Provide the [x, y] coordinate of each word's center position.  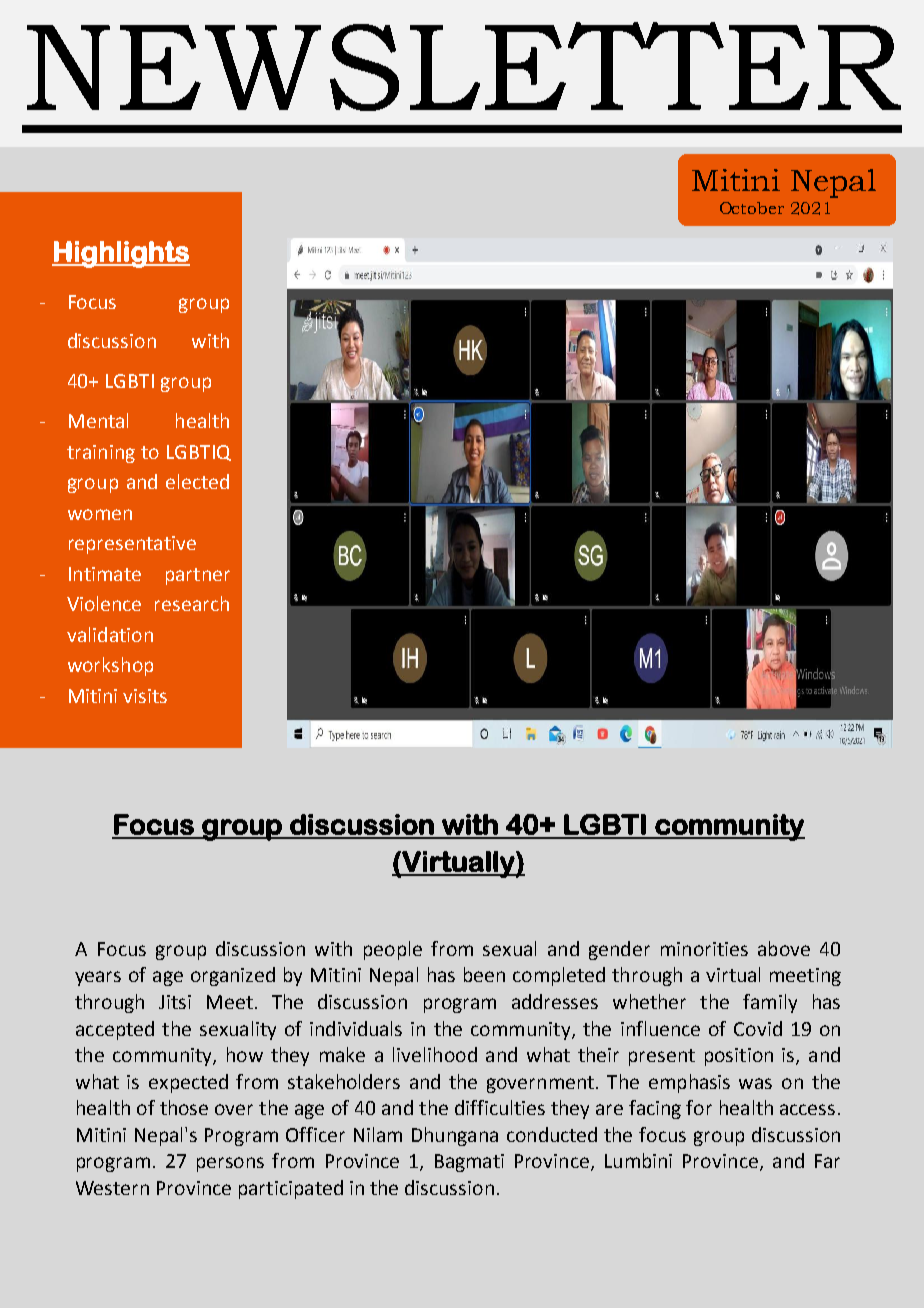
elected [197, 481]
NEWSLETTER [464, 66]
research [192, 603]
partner [198, 576]
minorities [704, 949]
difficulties [500, 1107]
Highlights [121, 254]
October [752, 208]
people [393, 950]
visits [145, 696]
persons [230, 1164]
